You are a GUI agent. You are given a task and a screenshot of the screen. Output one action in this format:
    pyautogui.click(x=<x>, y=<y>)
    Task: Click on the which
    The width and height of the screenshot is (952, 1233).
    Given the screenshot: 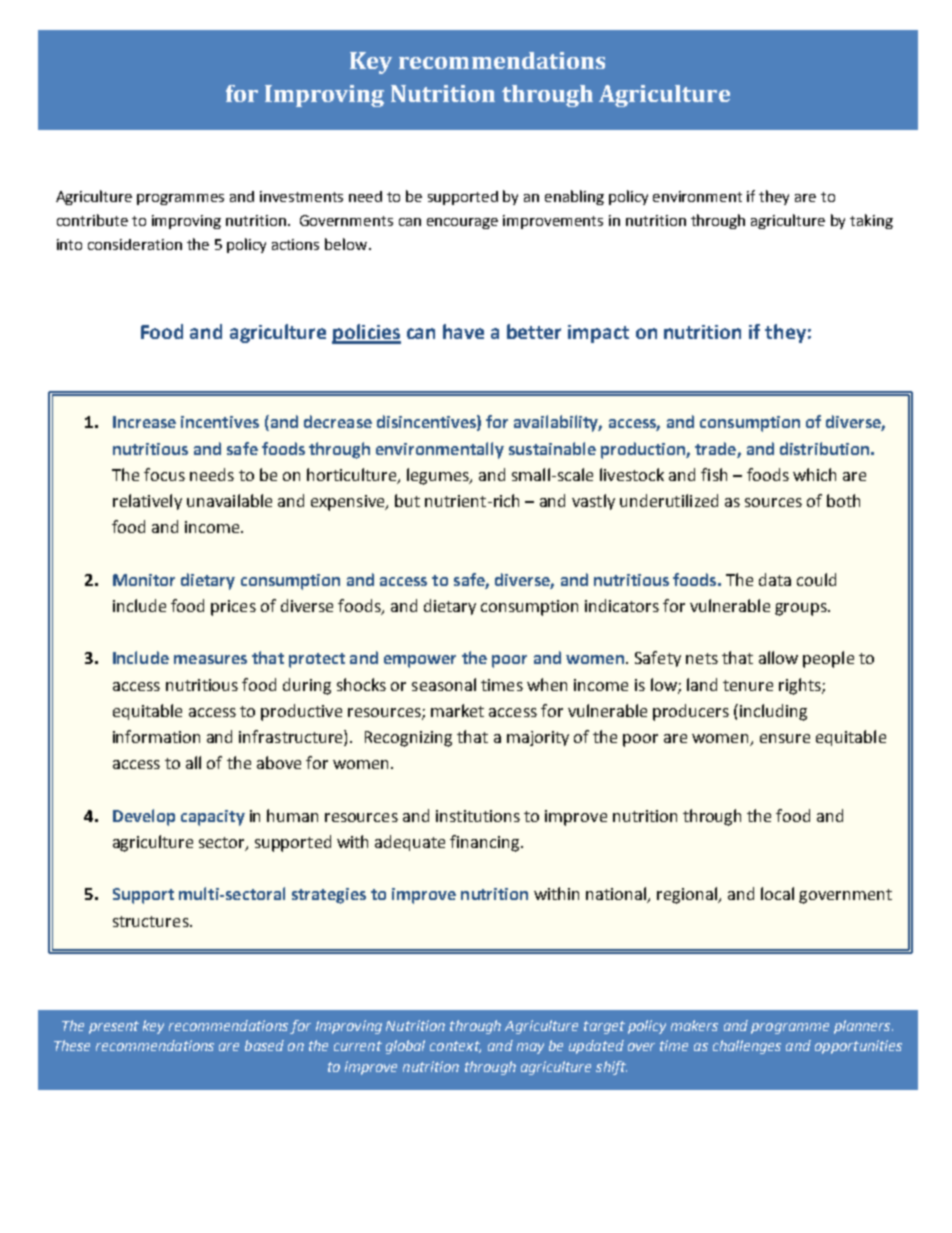 What is the action you would take?
    pyautogui.click(x=814, y=474)
